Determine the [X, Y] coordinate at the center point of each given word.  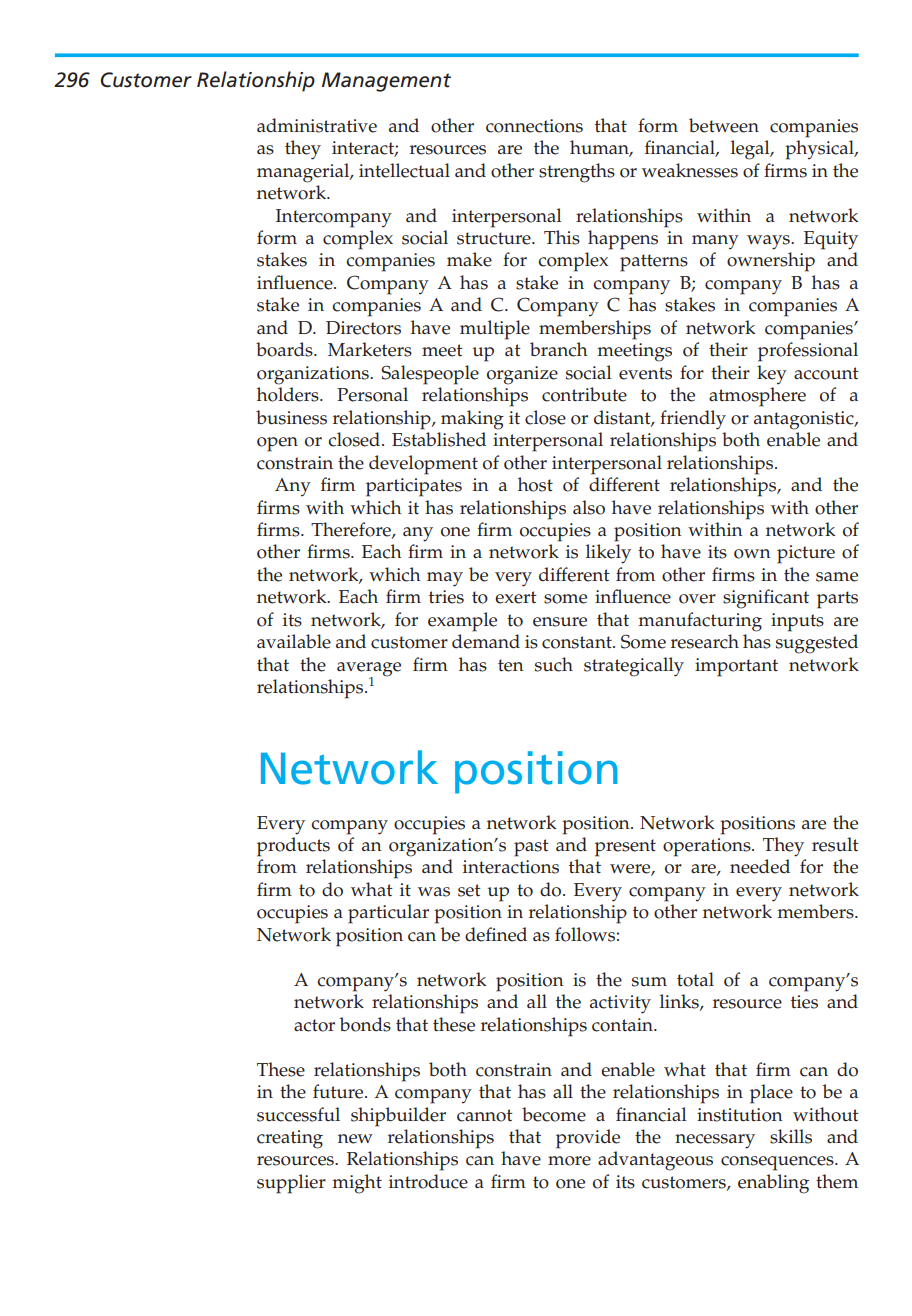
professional [808, 352]
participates [414, 487]
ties [804, 1002]
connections [534, 126]
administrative [317, 125]
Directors [363, 328]
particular [388, 914]
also [589, 507]
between [724, 125]
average [369, 670]
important [736, 667]
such [554, 664]
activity [620, 1004]
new [355, 1139]
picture [806, 554]
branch [559, 349]
